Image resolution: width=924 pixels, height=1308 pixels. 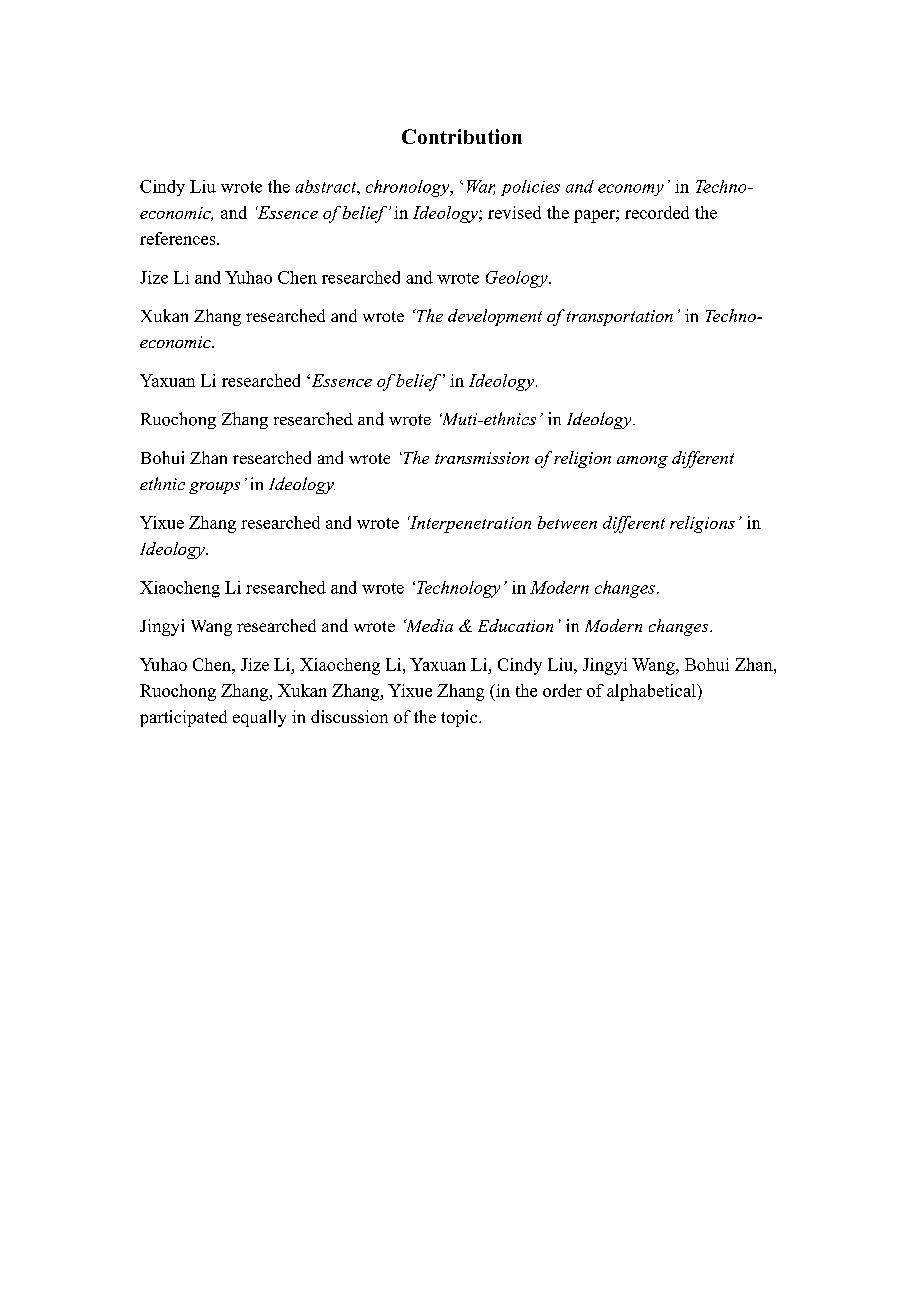 I want to click on transportation, so click(x=620, y=318).
